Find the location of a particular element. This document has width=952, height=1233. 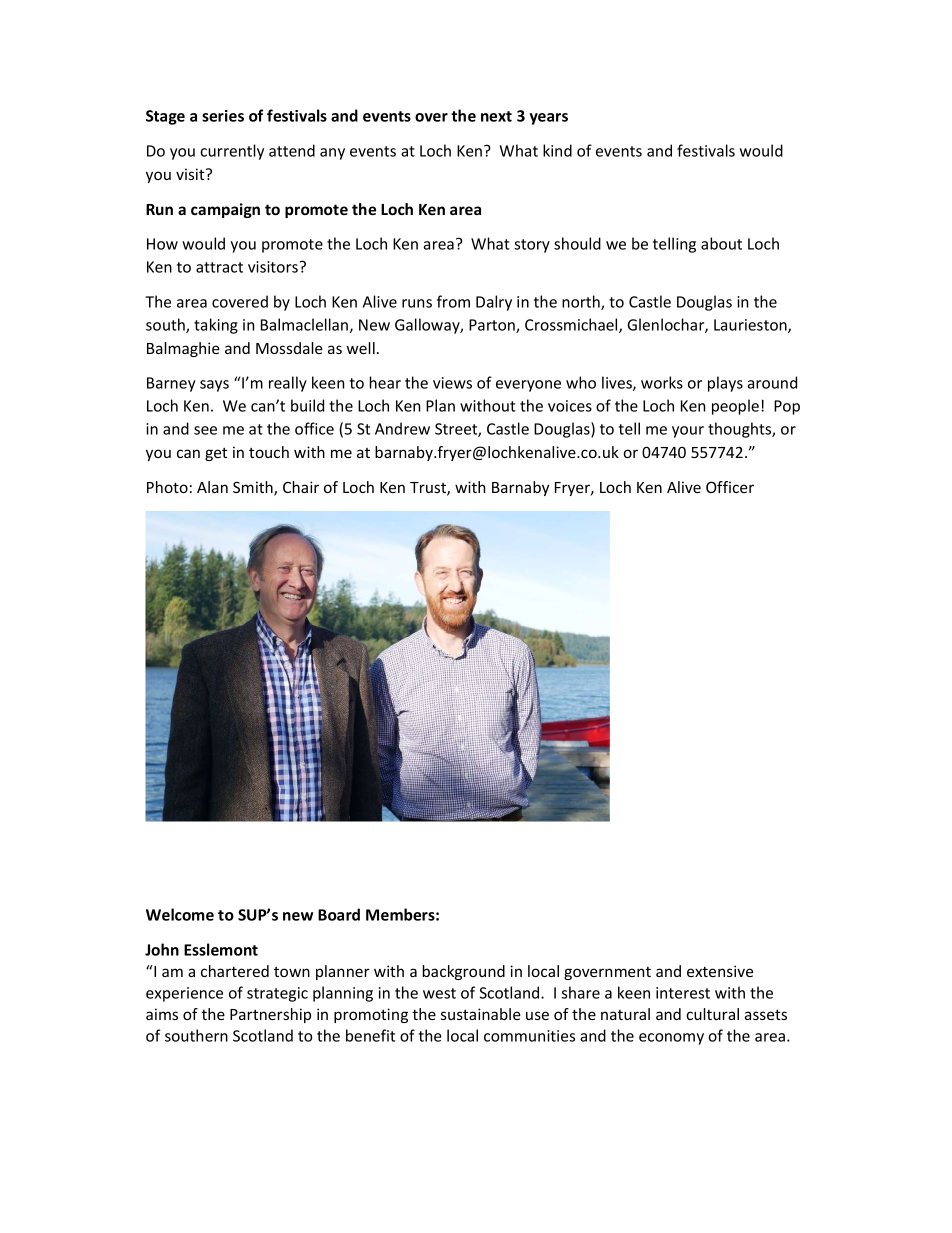

Partnership is located at coordinates (270, 1015).
